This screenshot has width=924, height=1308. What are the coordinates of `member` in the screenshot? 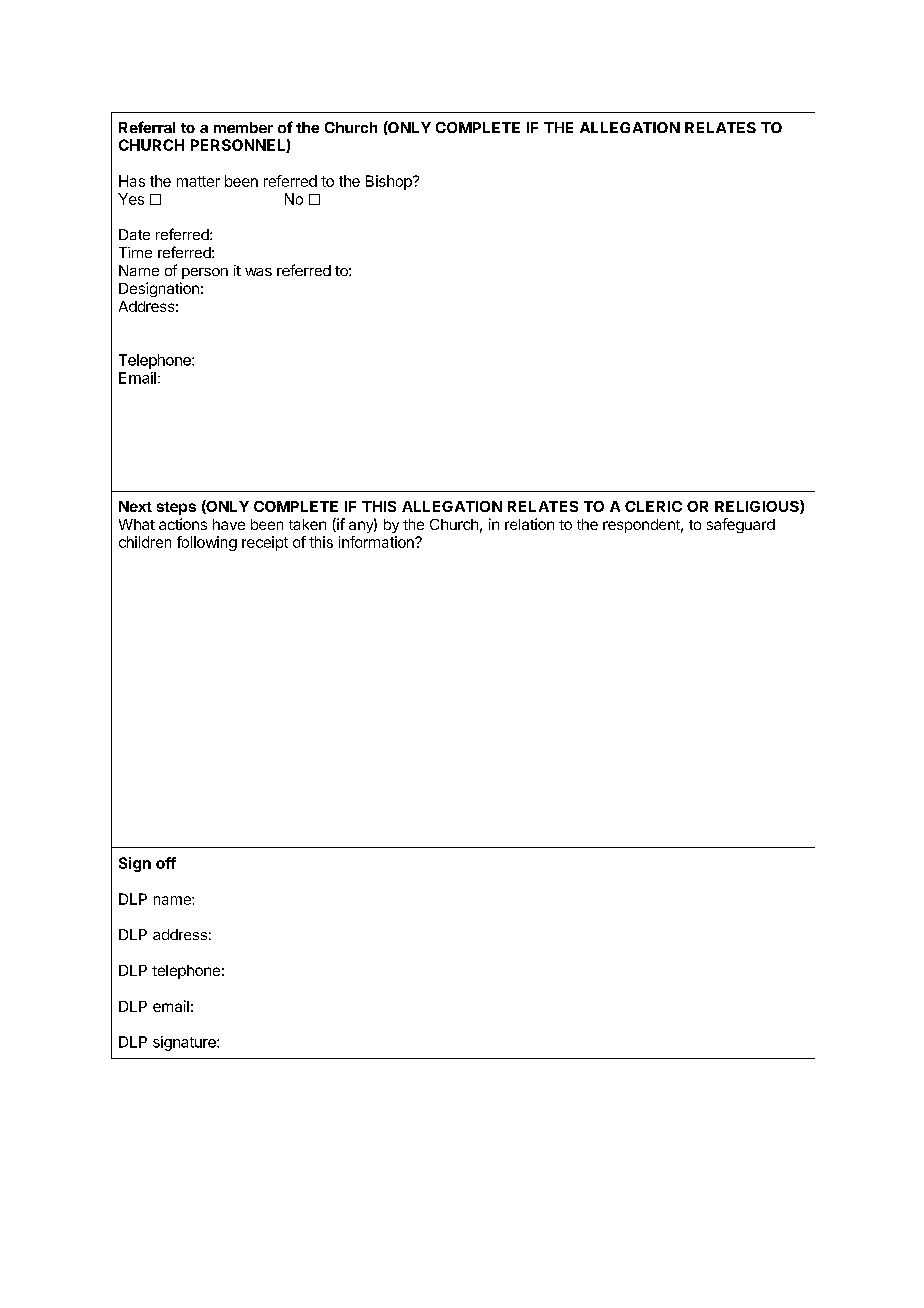 It's located at (243, 127).
